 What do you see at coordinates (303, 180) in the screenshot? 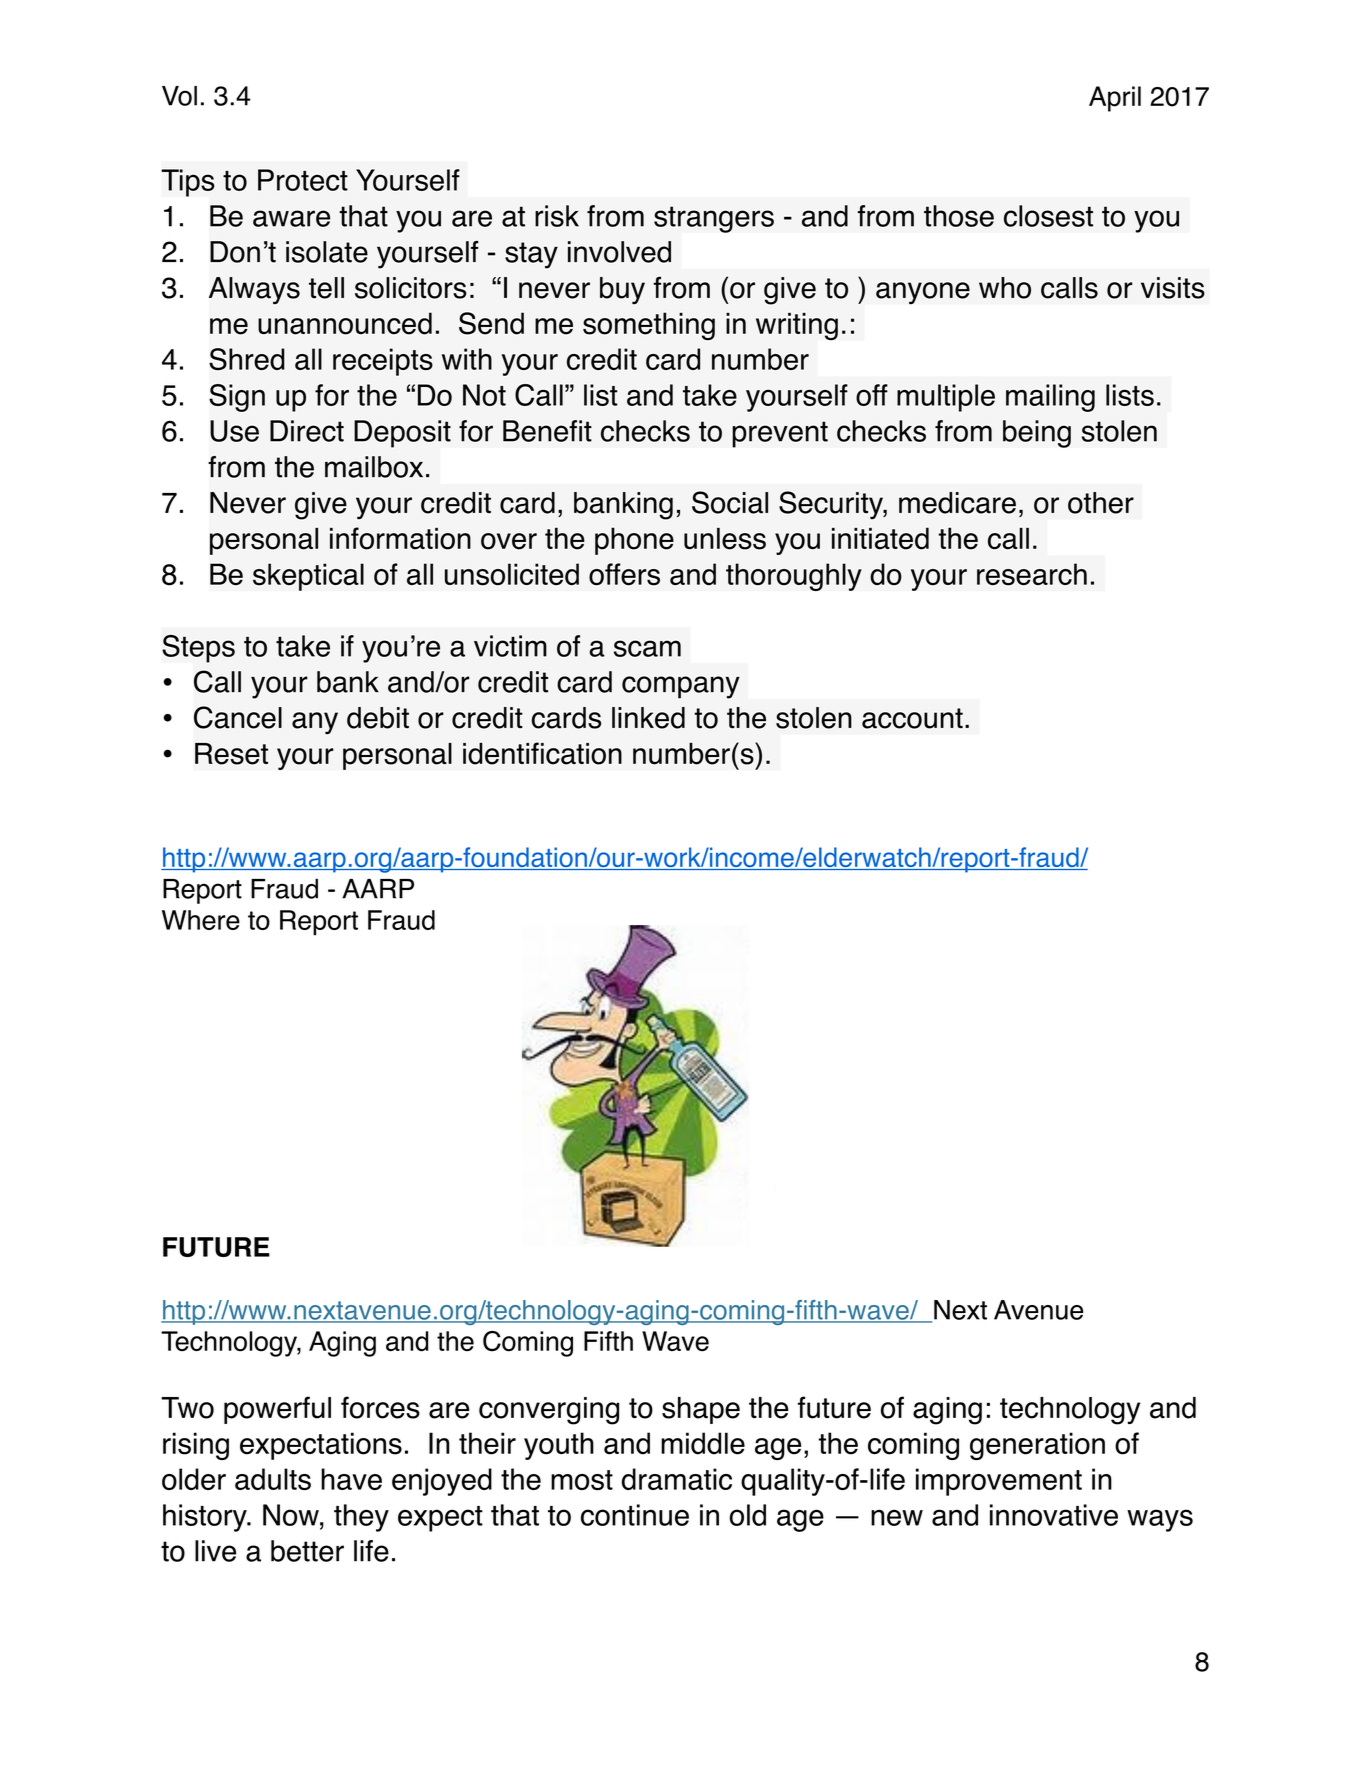
I see `Protect` at bounding box center [303, 180].
